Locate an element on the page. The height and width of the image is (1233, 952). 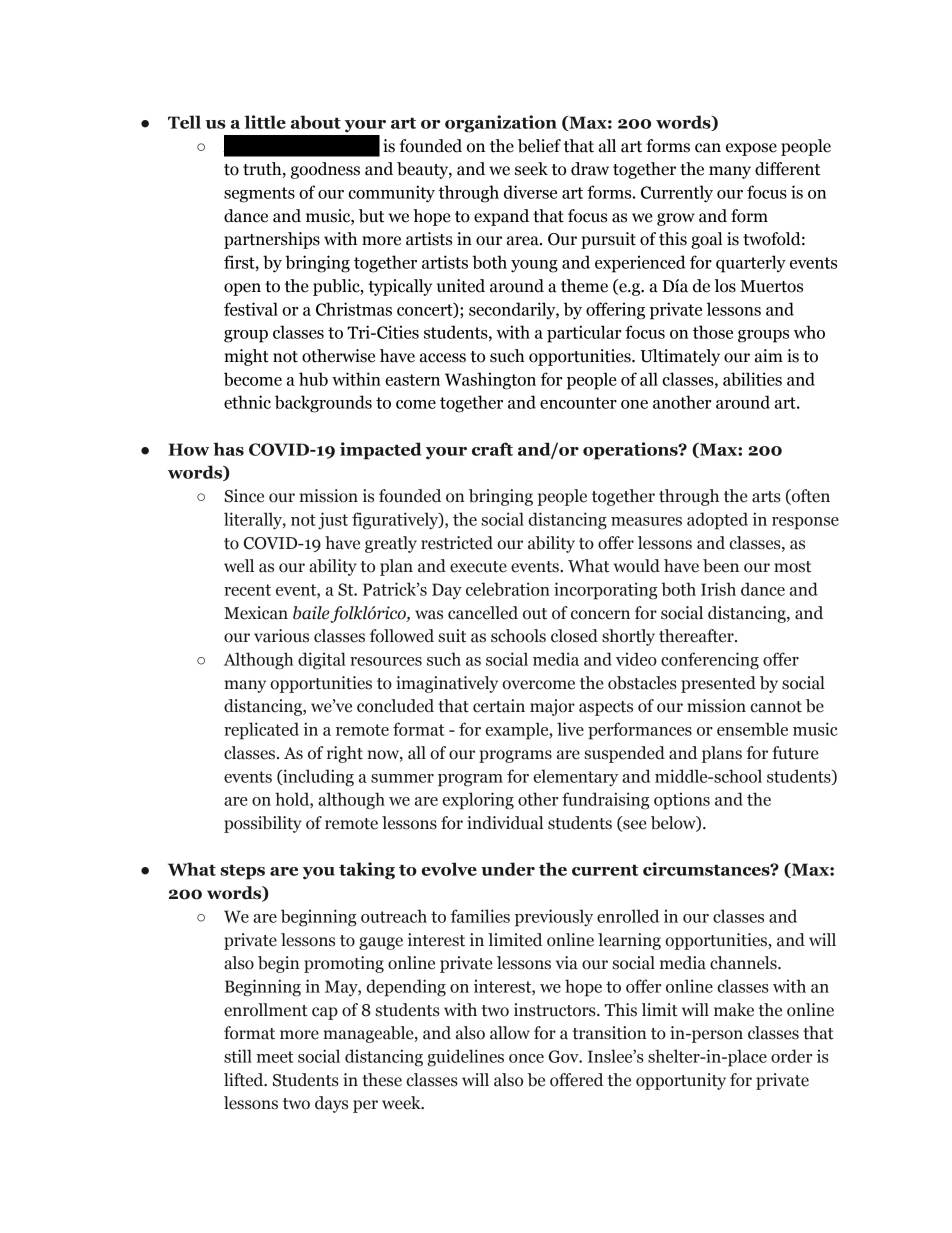
lifted is located at coordinates (245, 1080).
